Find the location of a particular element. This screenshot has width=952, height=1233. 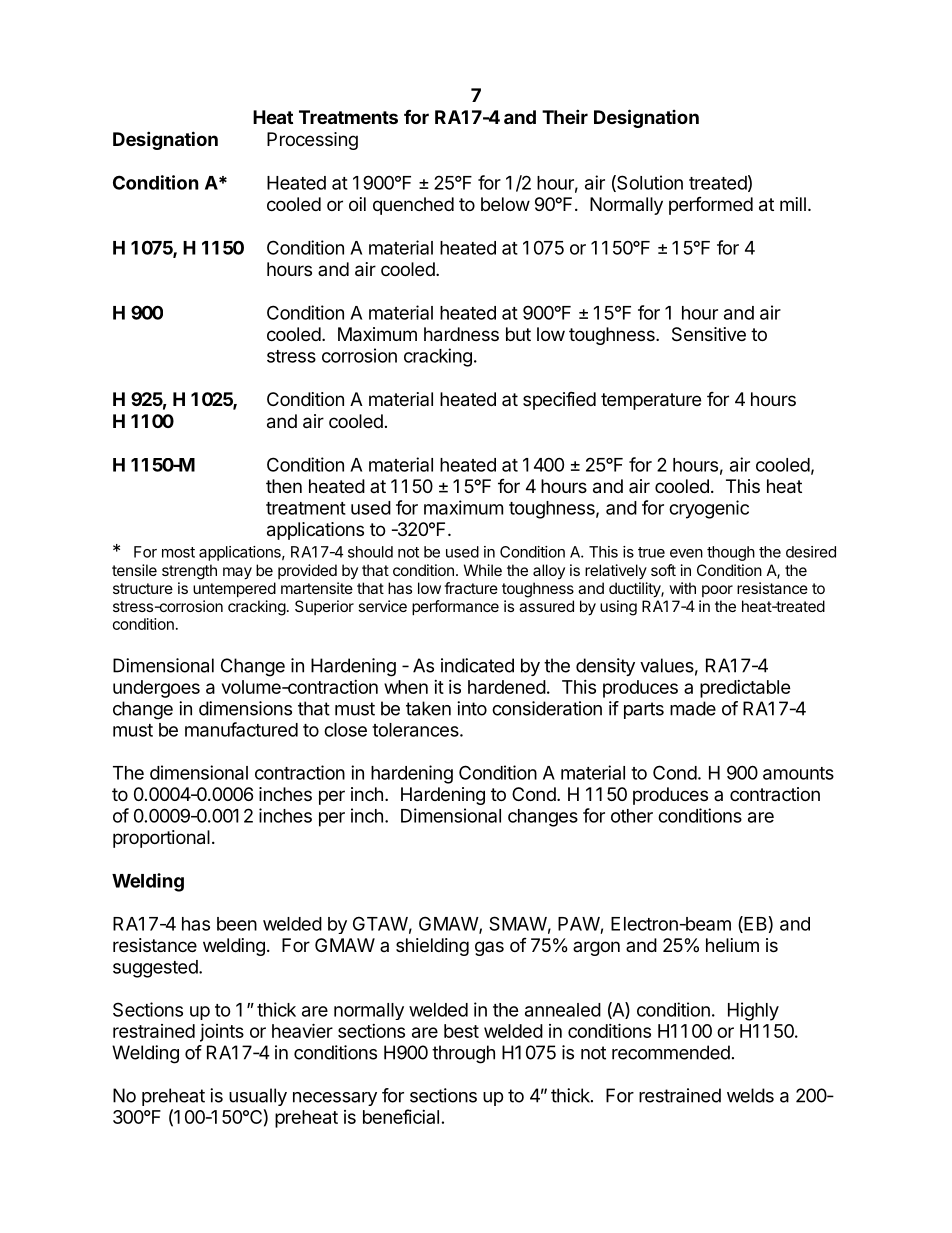

below is located at coordinates (505, 204).
